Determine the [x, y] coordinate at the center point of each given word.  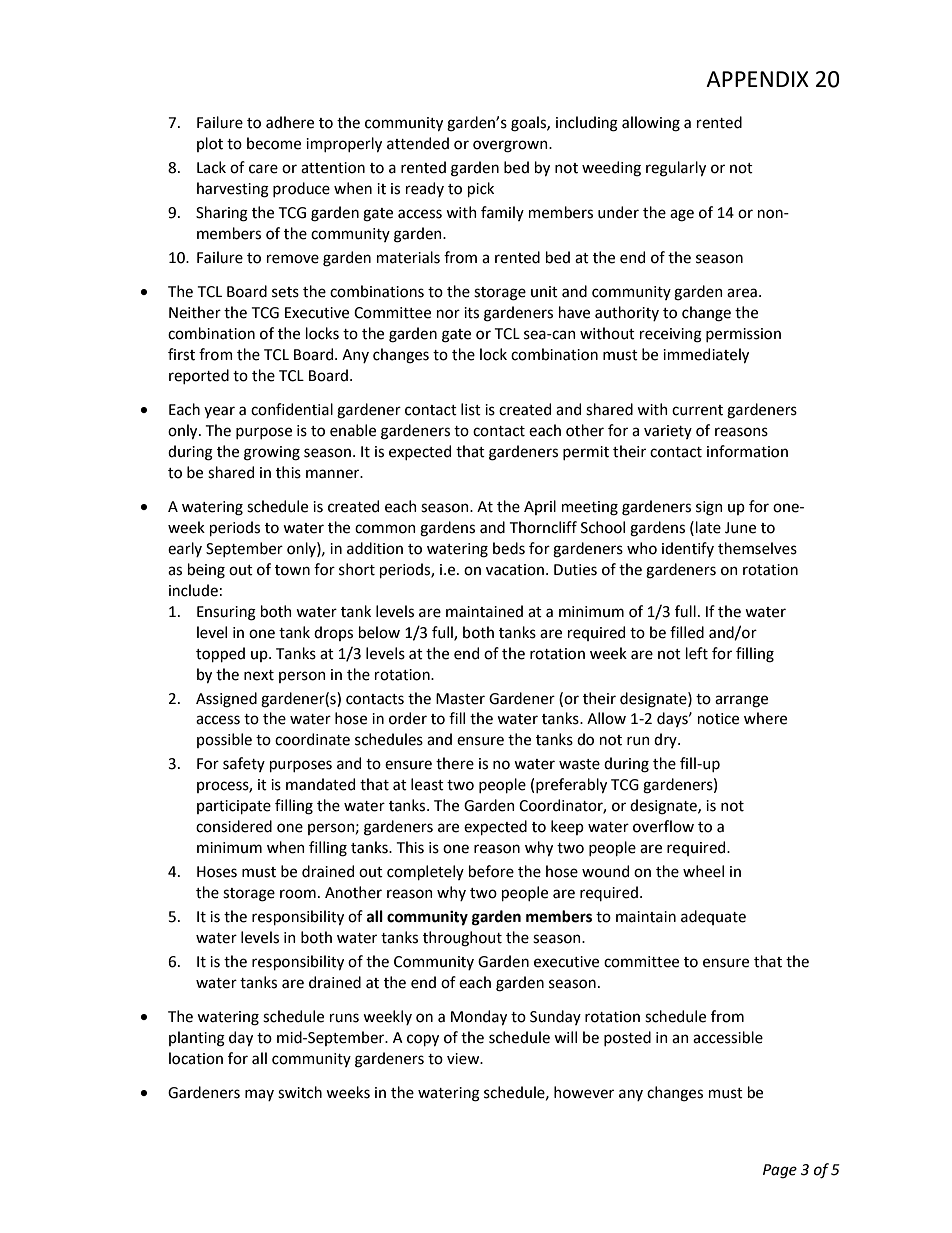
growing [272, 453]
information [747, 451]
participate [234, 807]
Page [780, 1171]
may [259, 1095]
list [471, 409]
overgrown [511, 146]
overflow [663, 826]
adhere [290, 122]
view [464, 1059]
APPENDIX [757, 79]
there [455, 763]
